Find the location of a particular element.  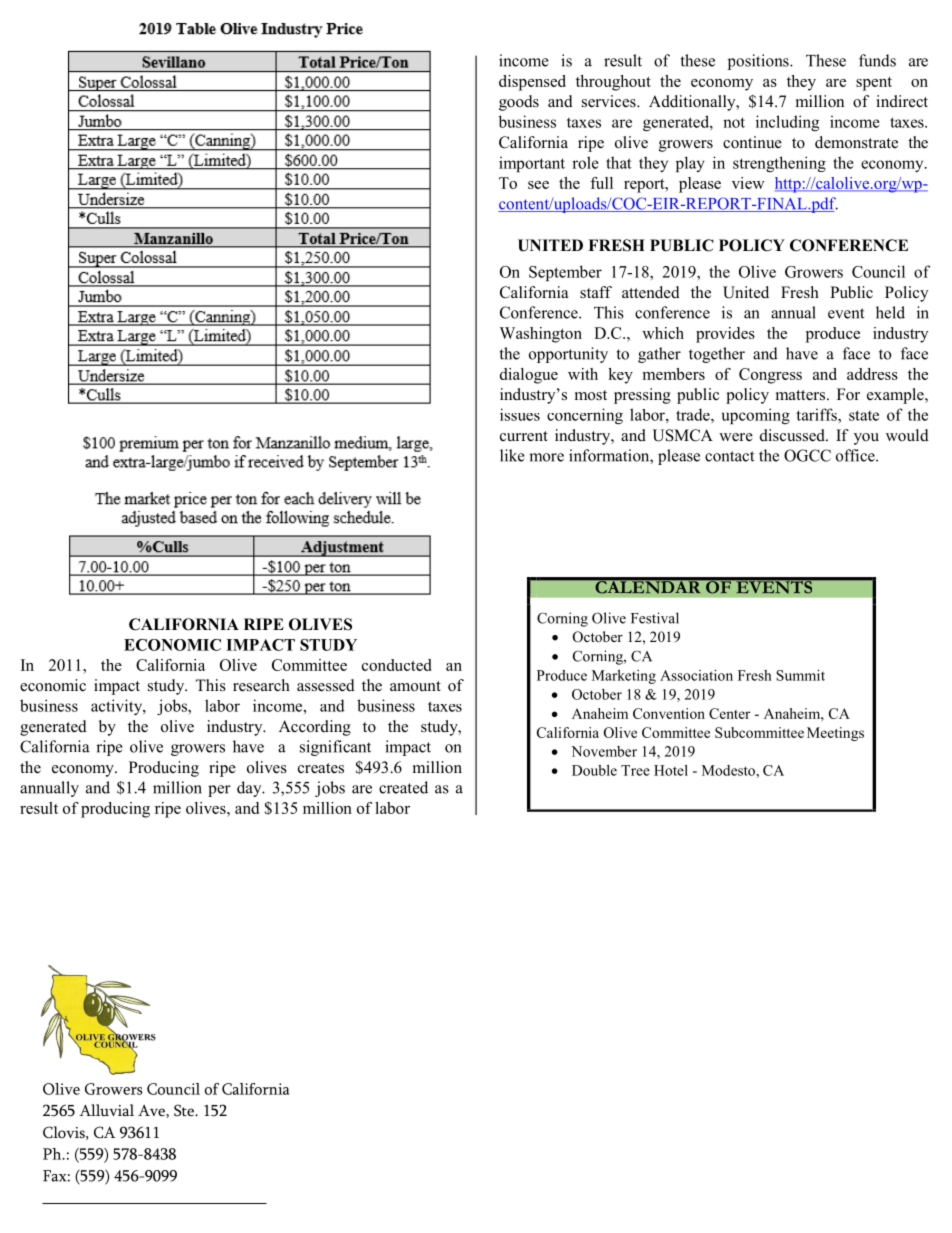

research is located at coordinates (261, 685).
